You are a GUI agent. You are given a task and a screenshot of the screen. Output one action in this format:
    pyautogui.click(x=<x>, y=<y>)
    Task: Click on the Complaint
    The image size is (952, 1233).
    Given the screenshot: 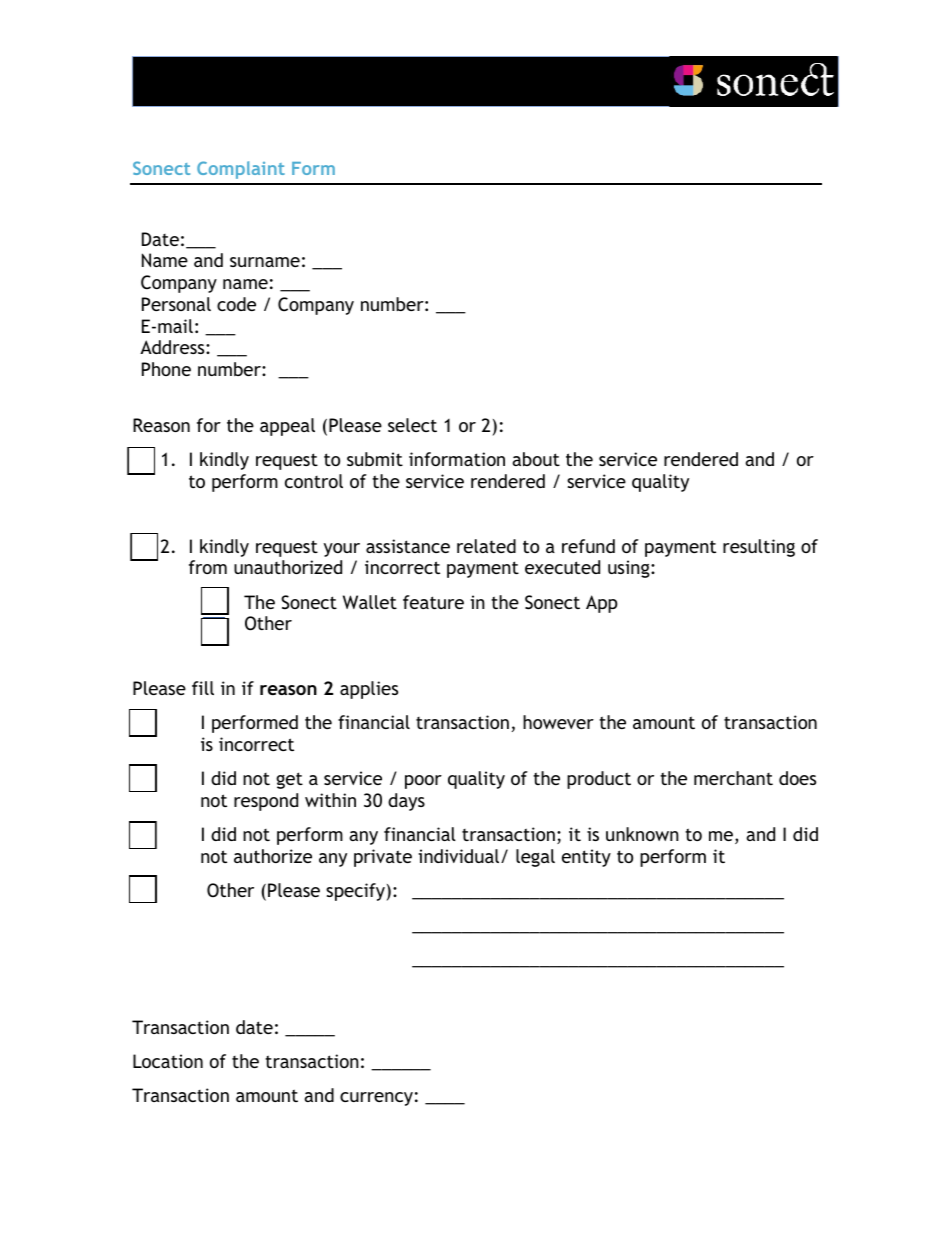 What is the action you would take?
    pyautogui.click(x=241, y=170)
